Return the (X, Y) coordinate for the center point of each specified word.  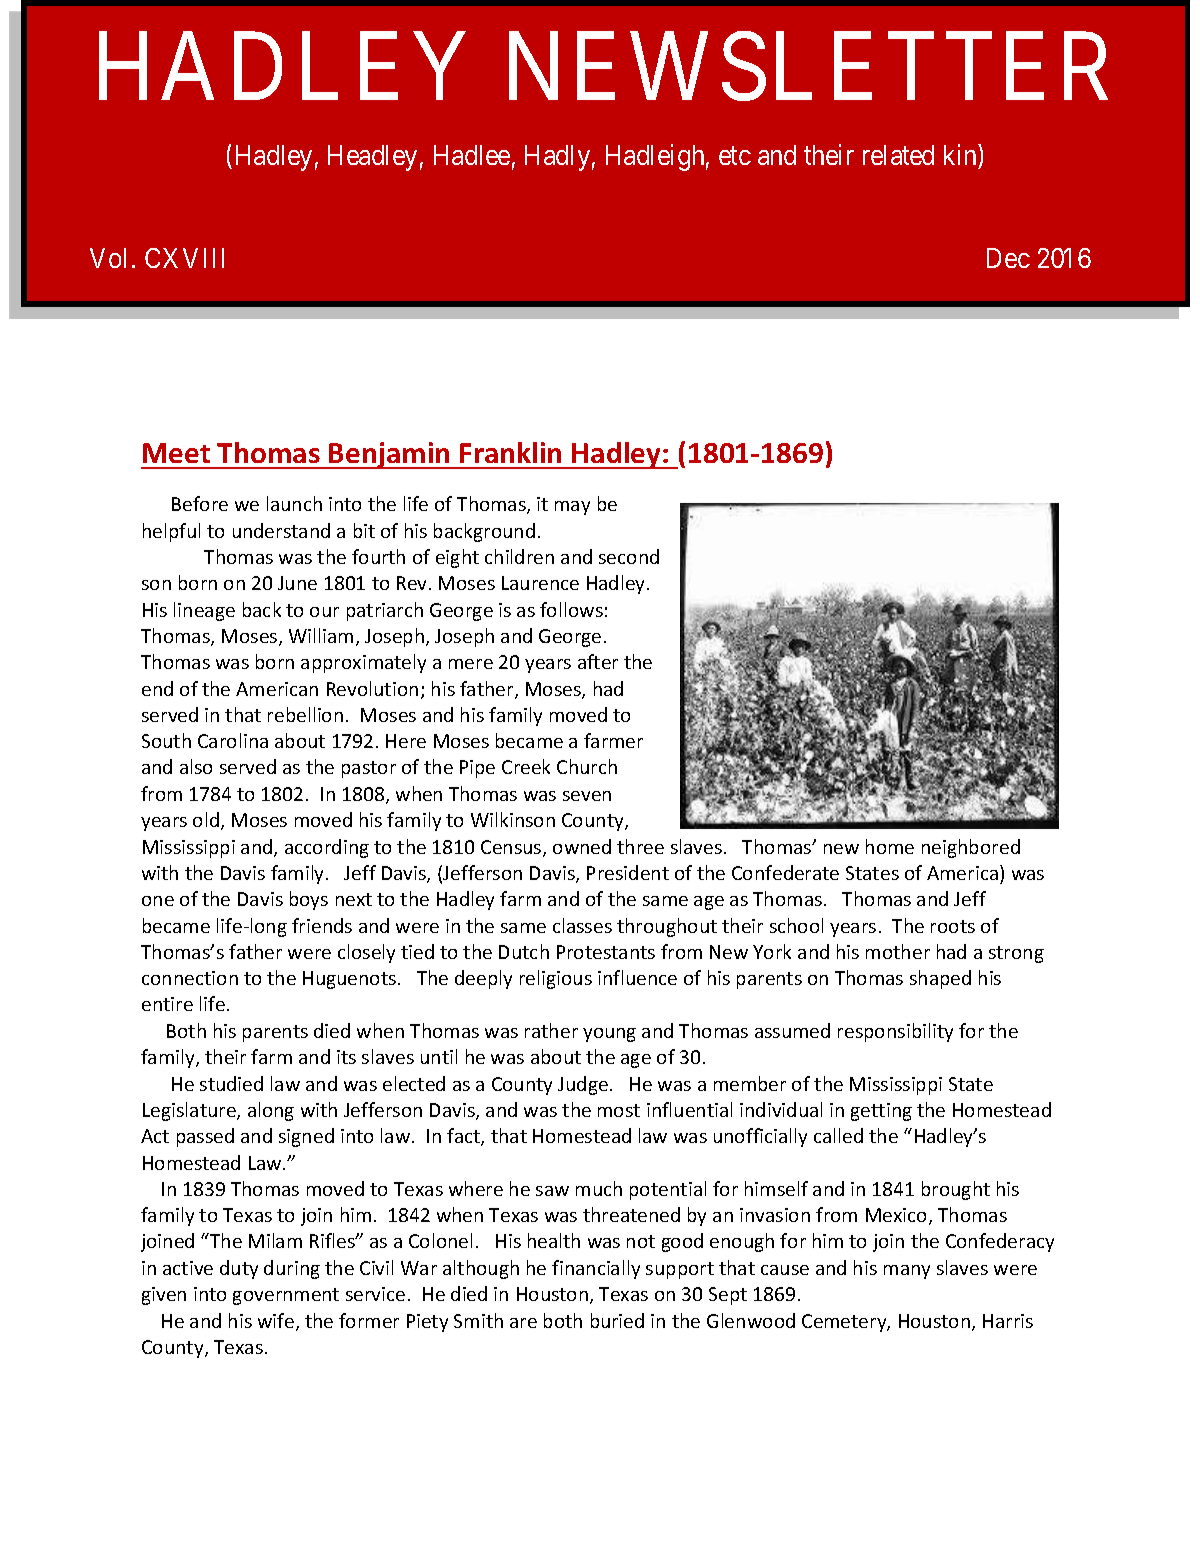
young (609, 1035)
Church (587, 766)
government (286, 1296)
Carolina (233, 740)
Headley (372, 158)
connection (190, 978)
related (898, 155)
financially (596, 1269)
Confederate (785, 872)
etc (735, 156)
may (572, 508)
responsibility (895, 1032)
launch (294, 503)
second (629, 556)
